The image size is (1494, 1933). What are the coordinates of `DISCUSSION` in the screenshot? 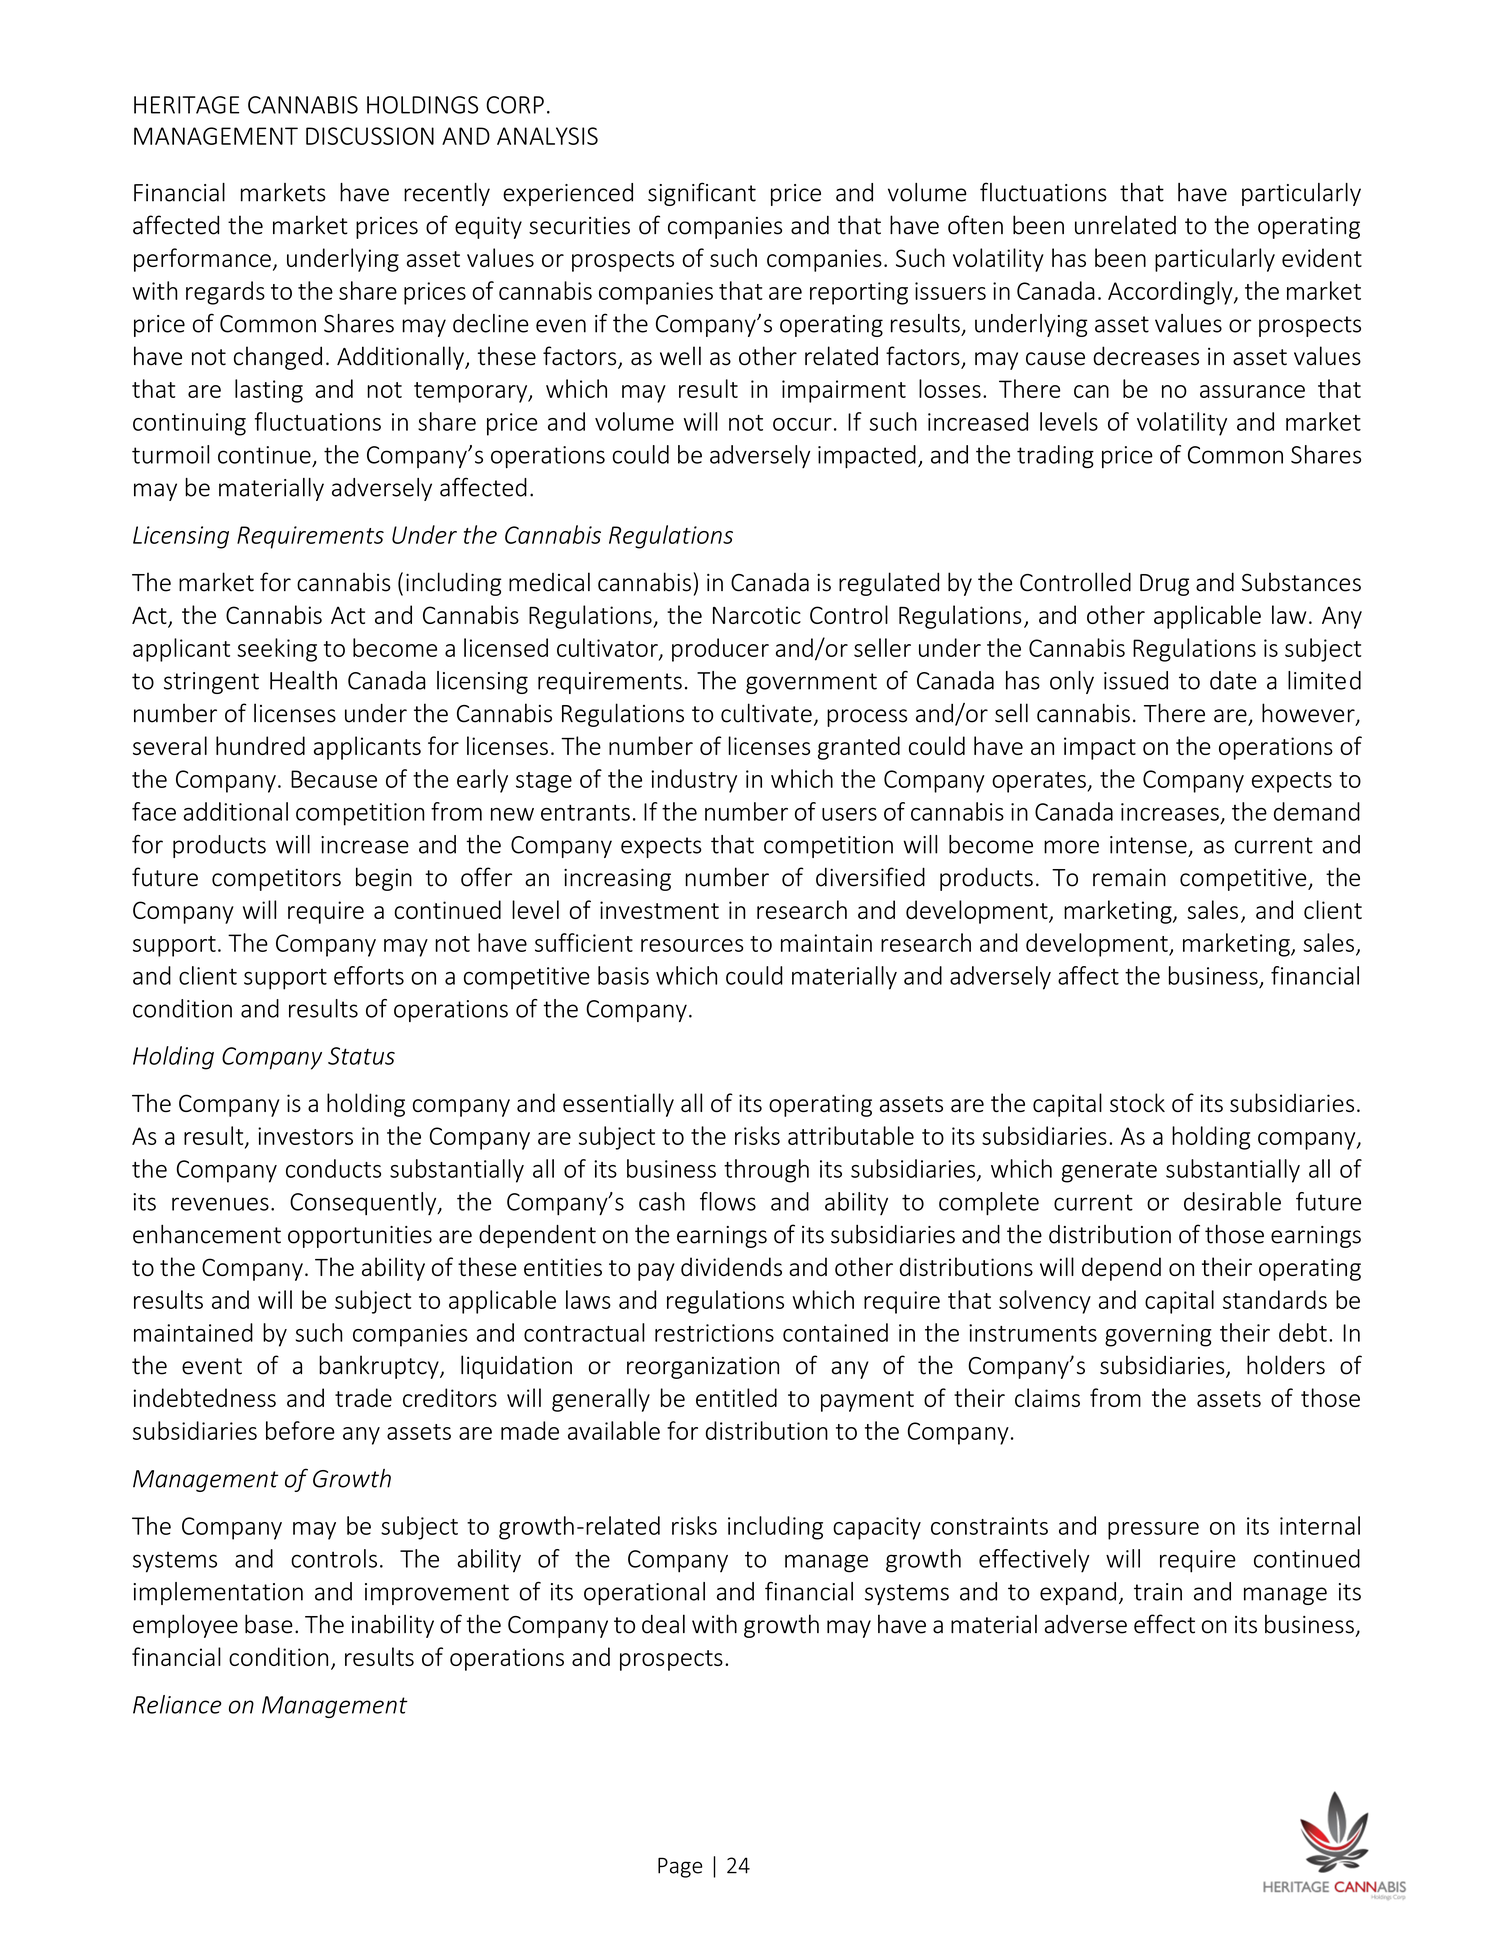 It's located at (370, 136).
